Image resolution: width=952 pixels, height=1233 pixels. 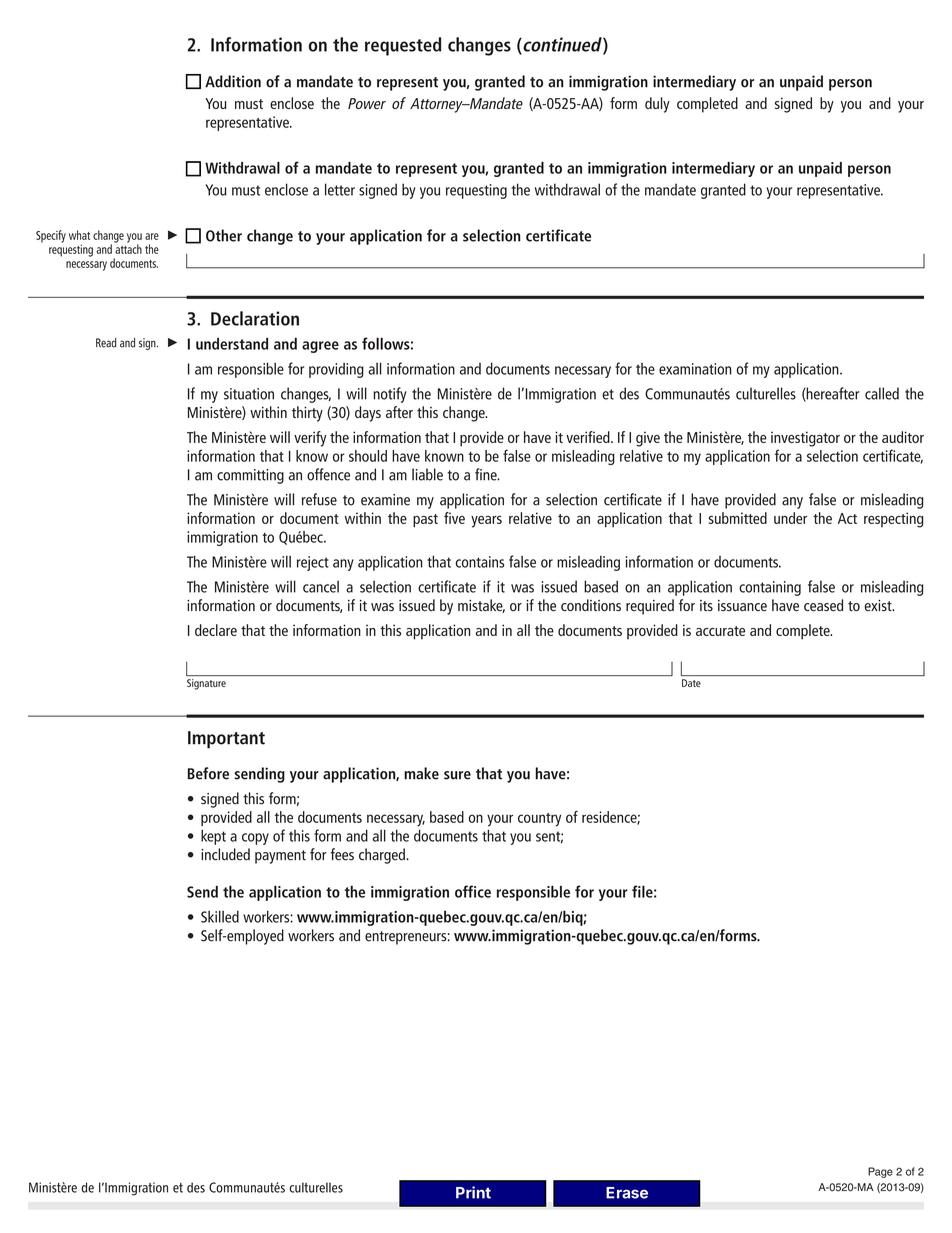 What do you see at coordinates (720, 631) in the document?
I see `accurate` at bounding box center [720, 631].
